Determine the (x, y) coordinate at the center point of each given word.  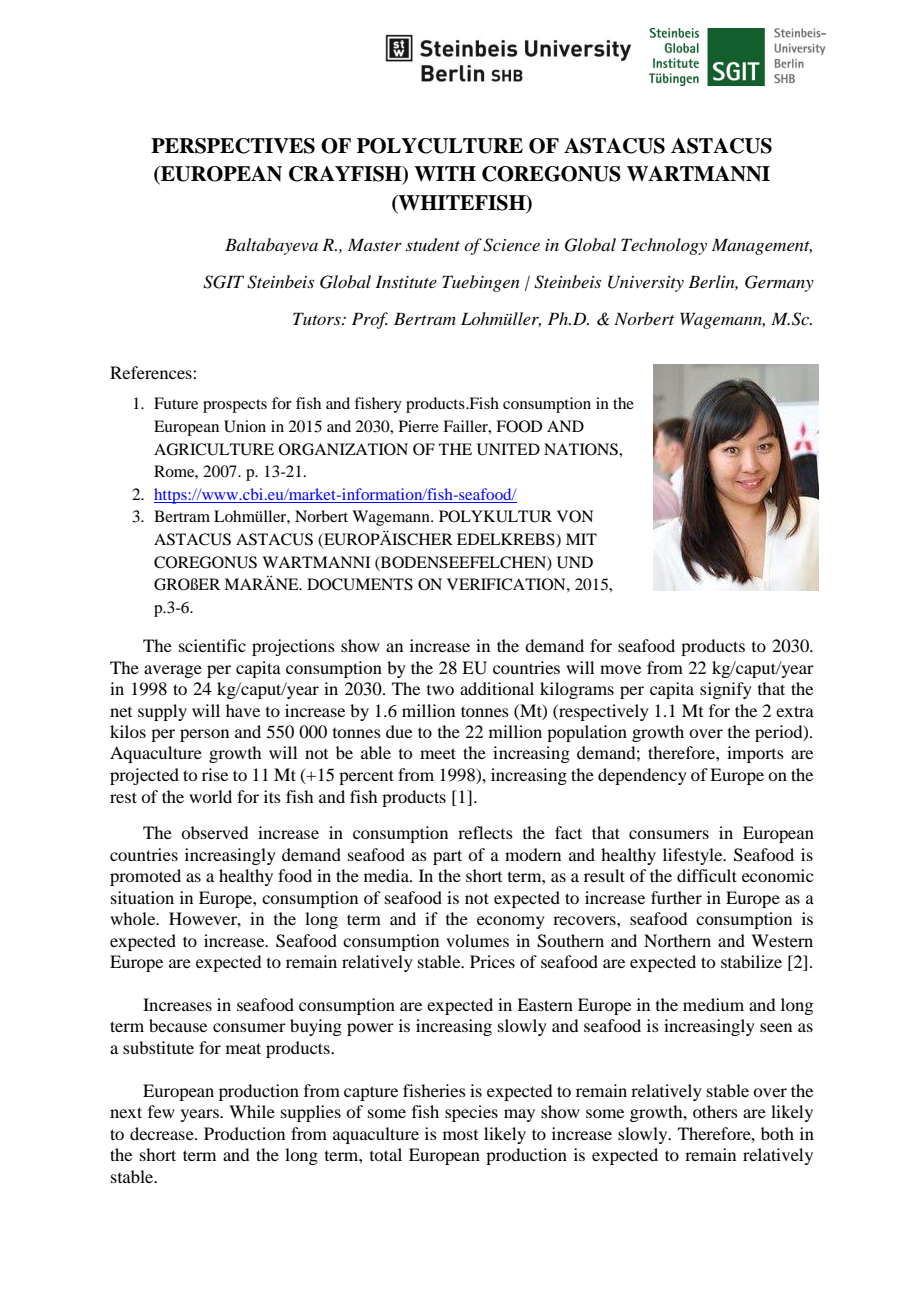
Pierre (419, 426)
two (440, 690)
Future (176, 403)
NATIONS (582, 449)
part (447, 857)
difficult (707, 875)
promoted (145, 877)
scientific (212, 645)
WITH (445, 174)
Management (762, 246)
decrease (163, 1133)
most (460, 1135)
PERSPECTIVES (233, 146)
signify (726, 690)
